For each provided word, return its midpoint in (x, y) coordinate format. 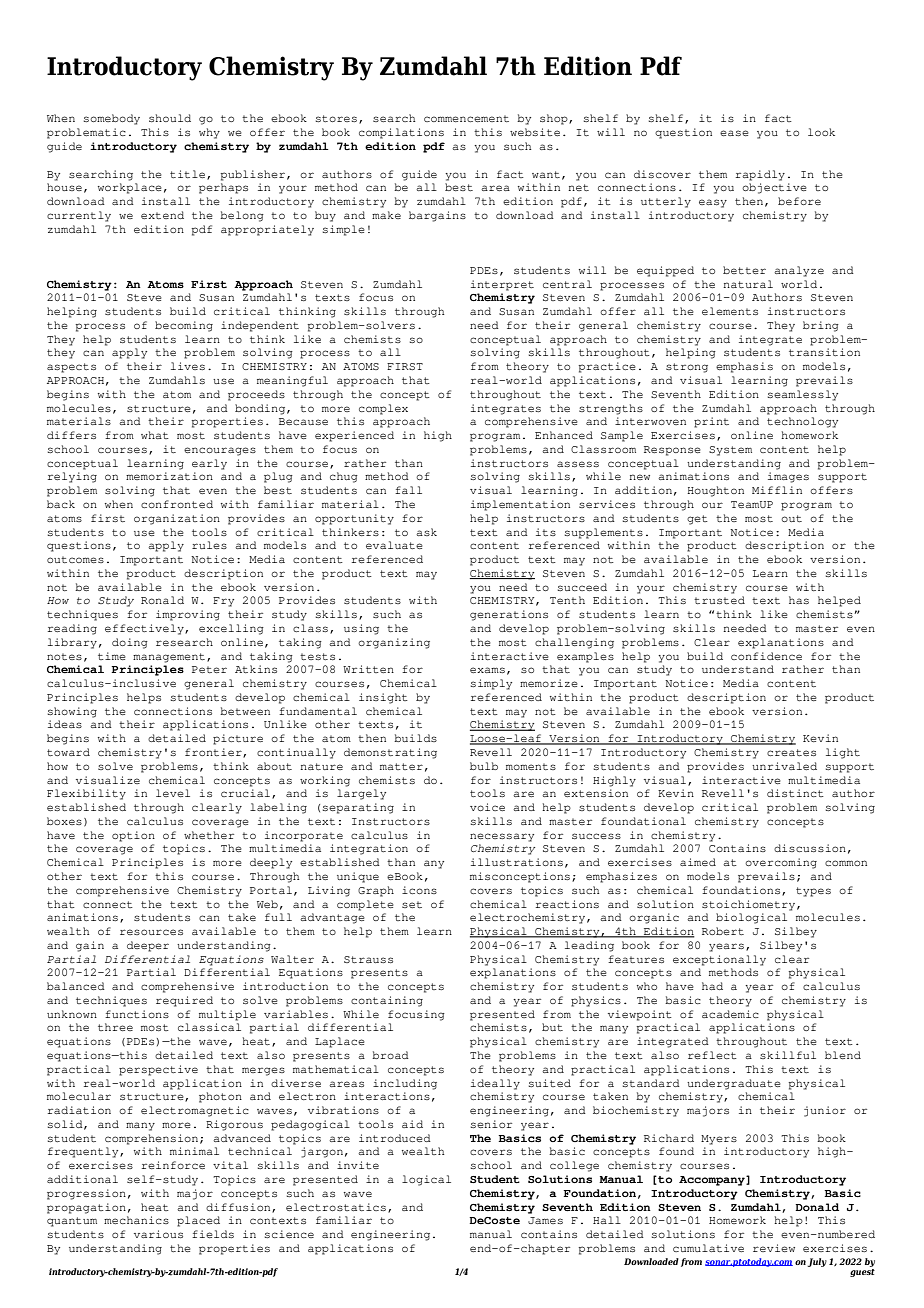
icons (419, 890)
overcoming (781, 863)
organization (177, 519)
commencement (466, 118)
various (158, 1234)
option (133, 836)
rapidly (760, 175)
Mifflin (777, 490)
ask (426, 532)
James (545, 1220)
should (170, 118)
